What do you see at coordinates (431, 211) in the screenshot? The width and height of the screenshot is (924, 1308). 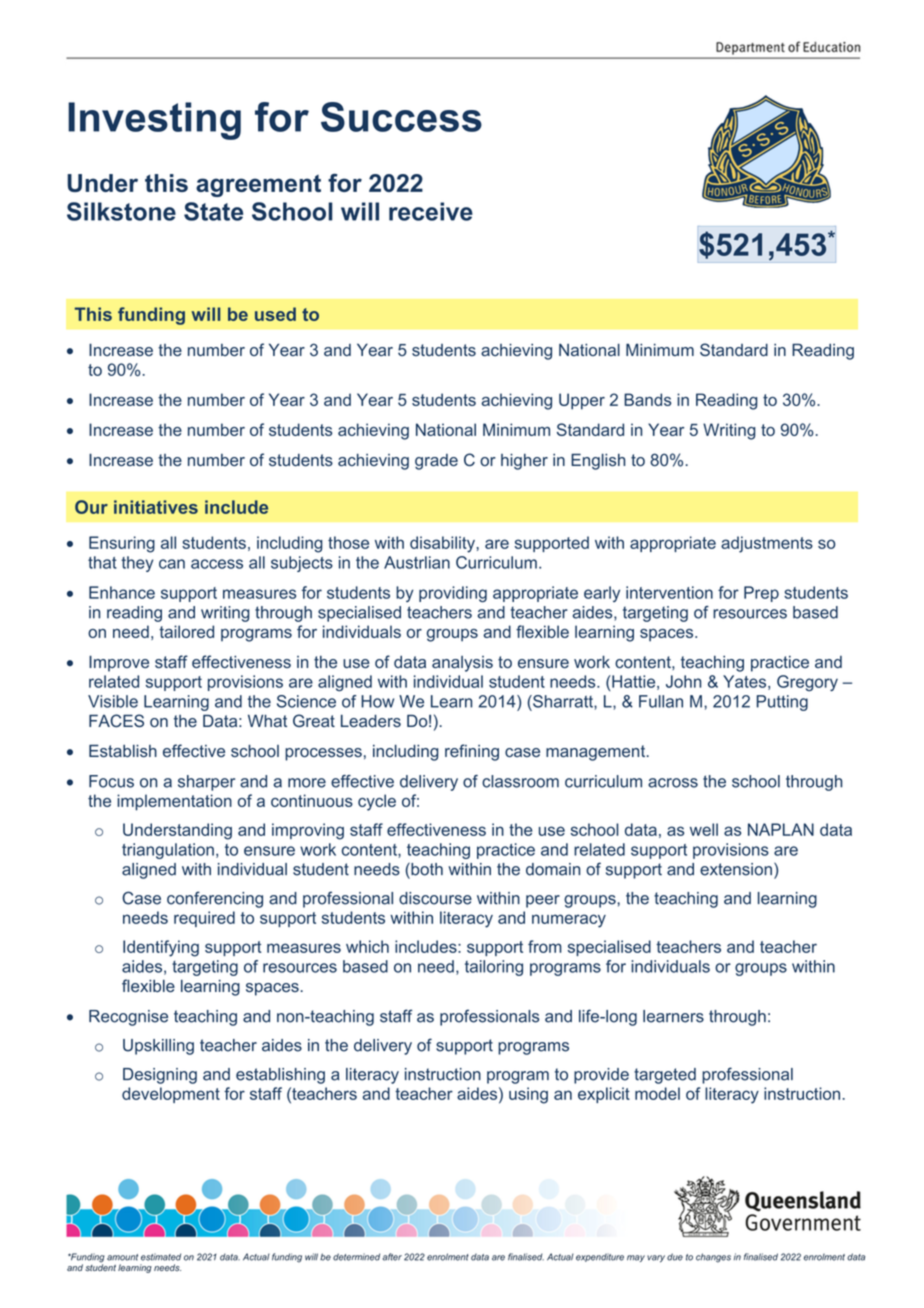 I see `receive` at bounding box center [431, 211].
